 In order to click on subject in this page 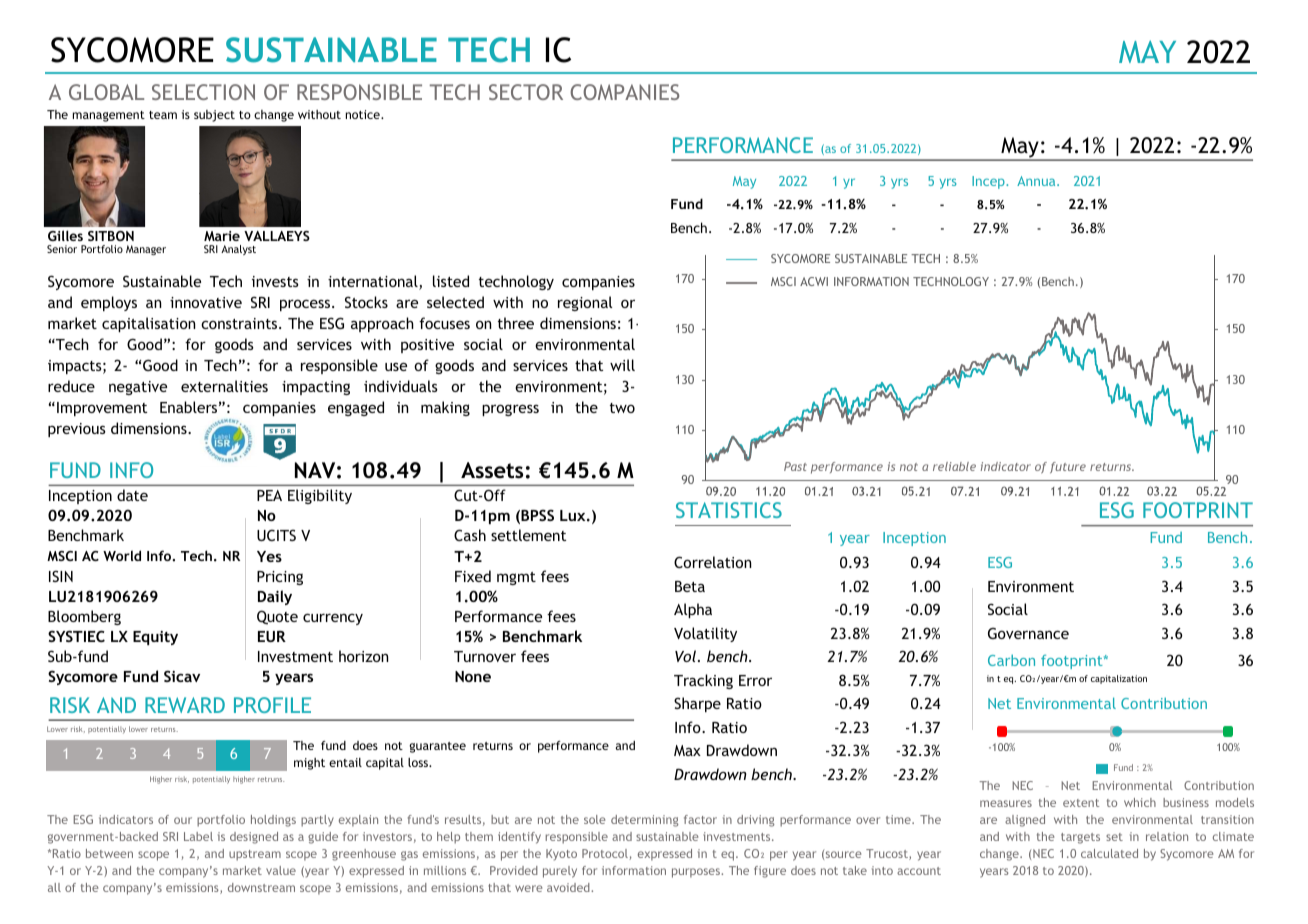, I will do `click(214, 116)`.
